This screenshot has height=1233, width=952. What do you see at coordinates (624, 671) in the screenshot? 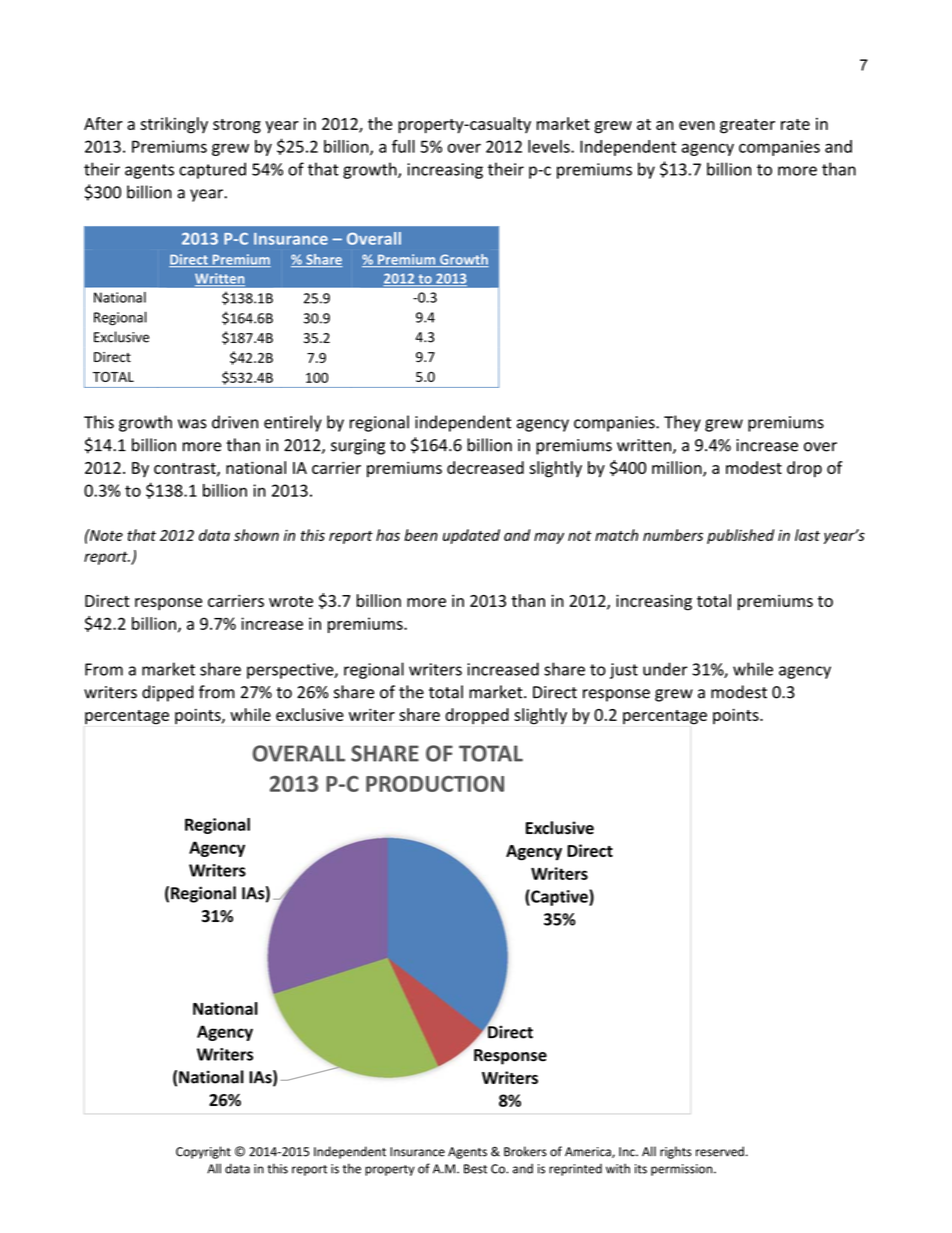
I see `just` at bounding box center [624, 671].
